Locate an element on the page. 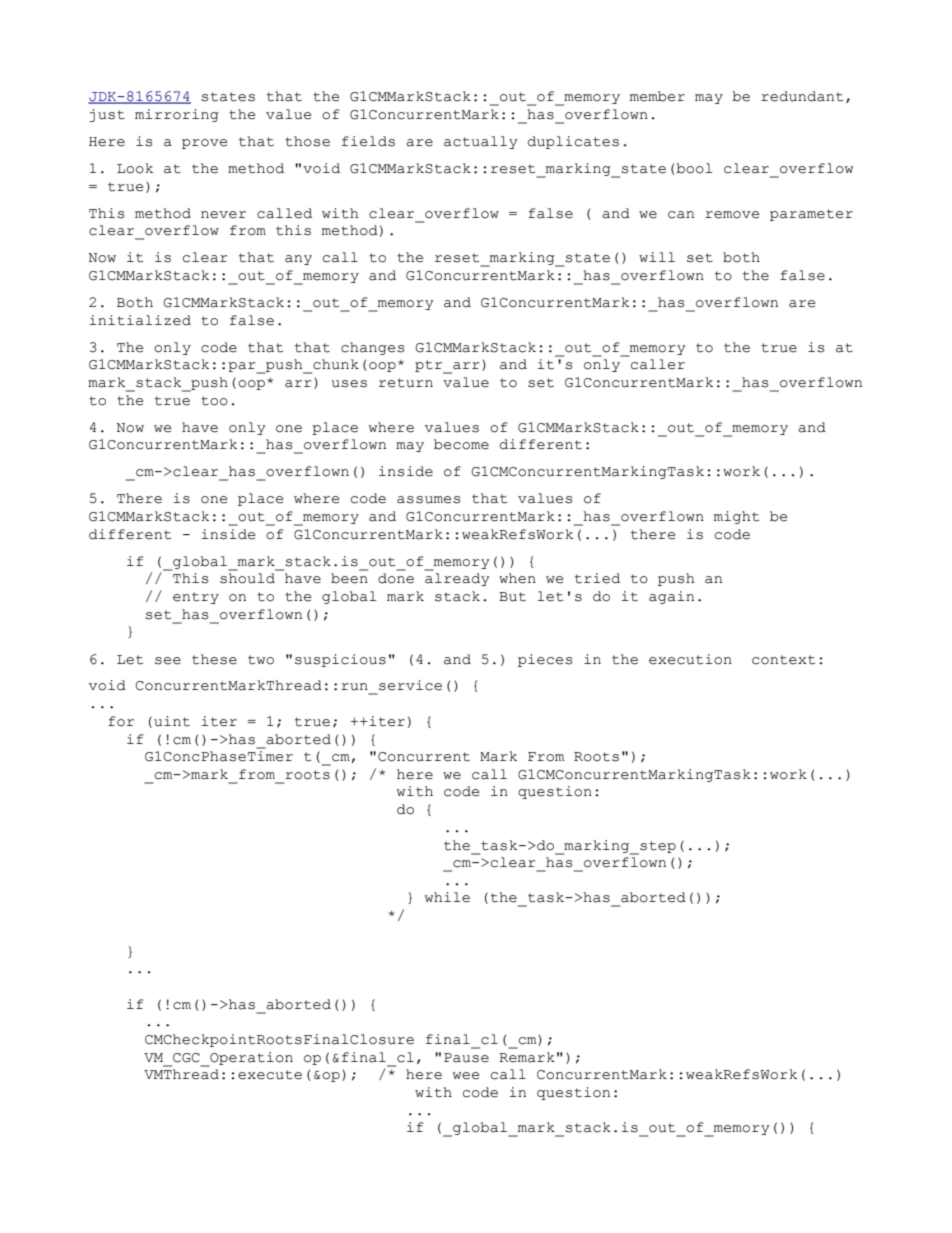 This image has height=1233, width=952. actually is located at coordinates (480, 142).
